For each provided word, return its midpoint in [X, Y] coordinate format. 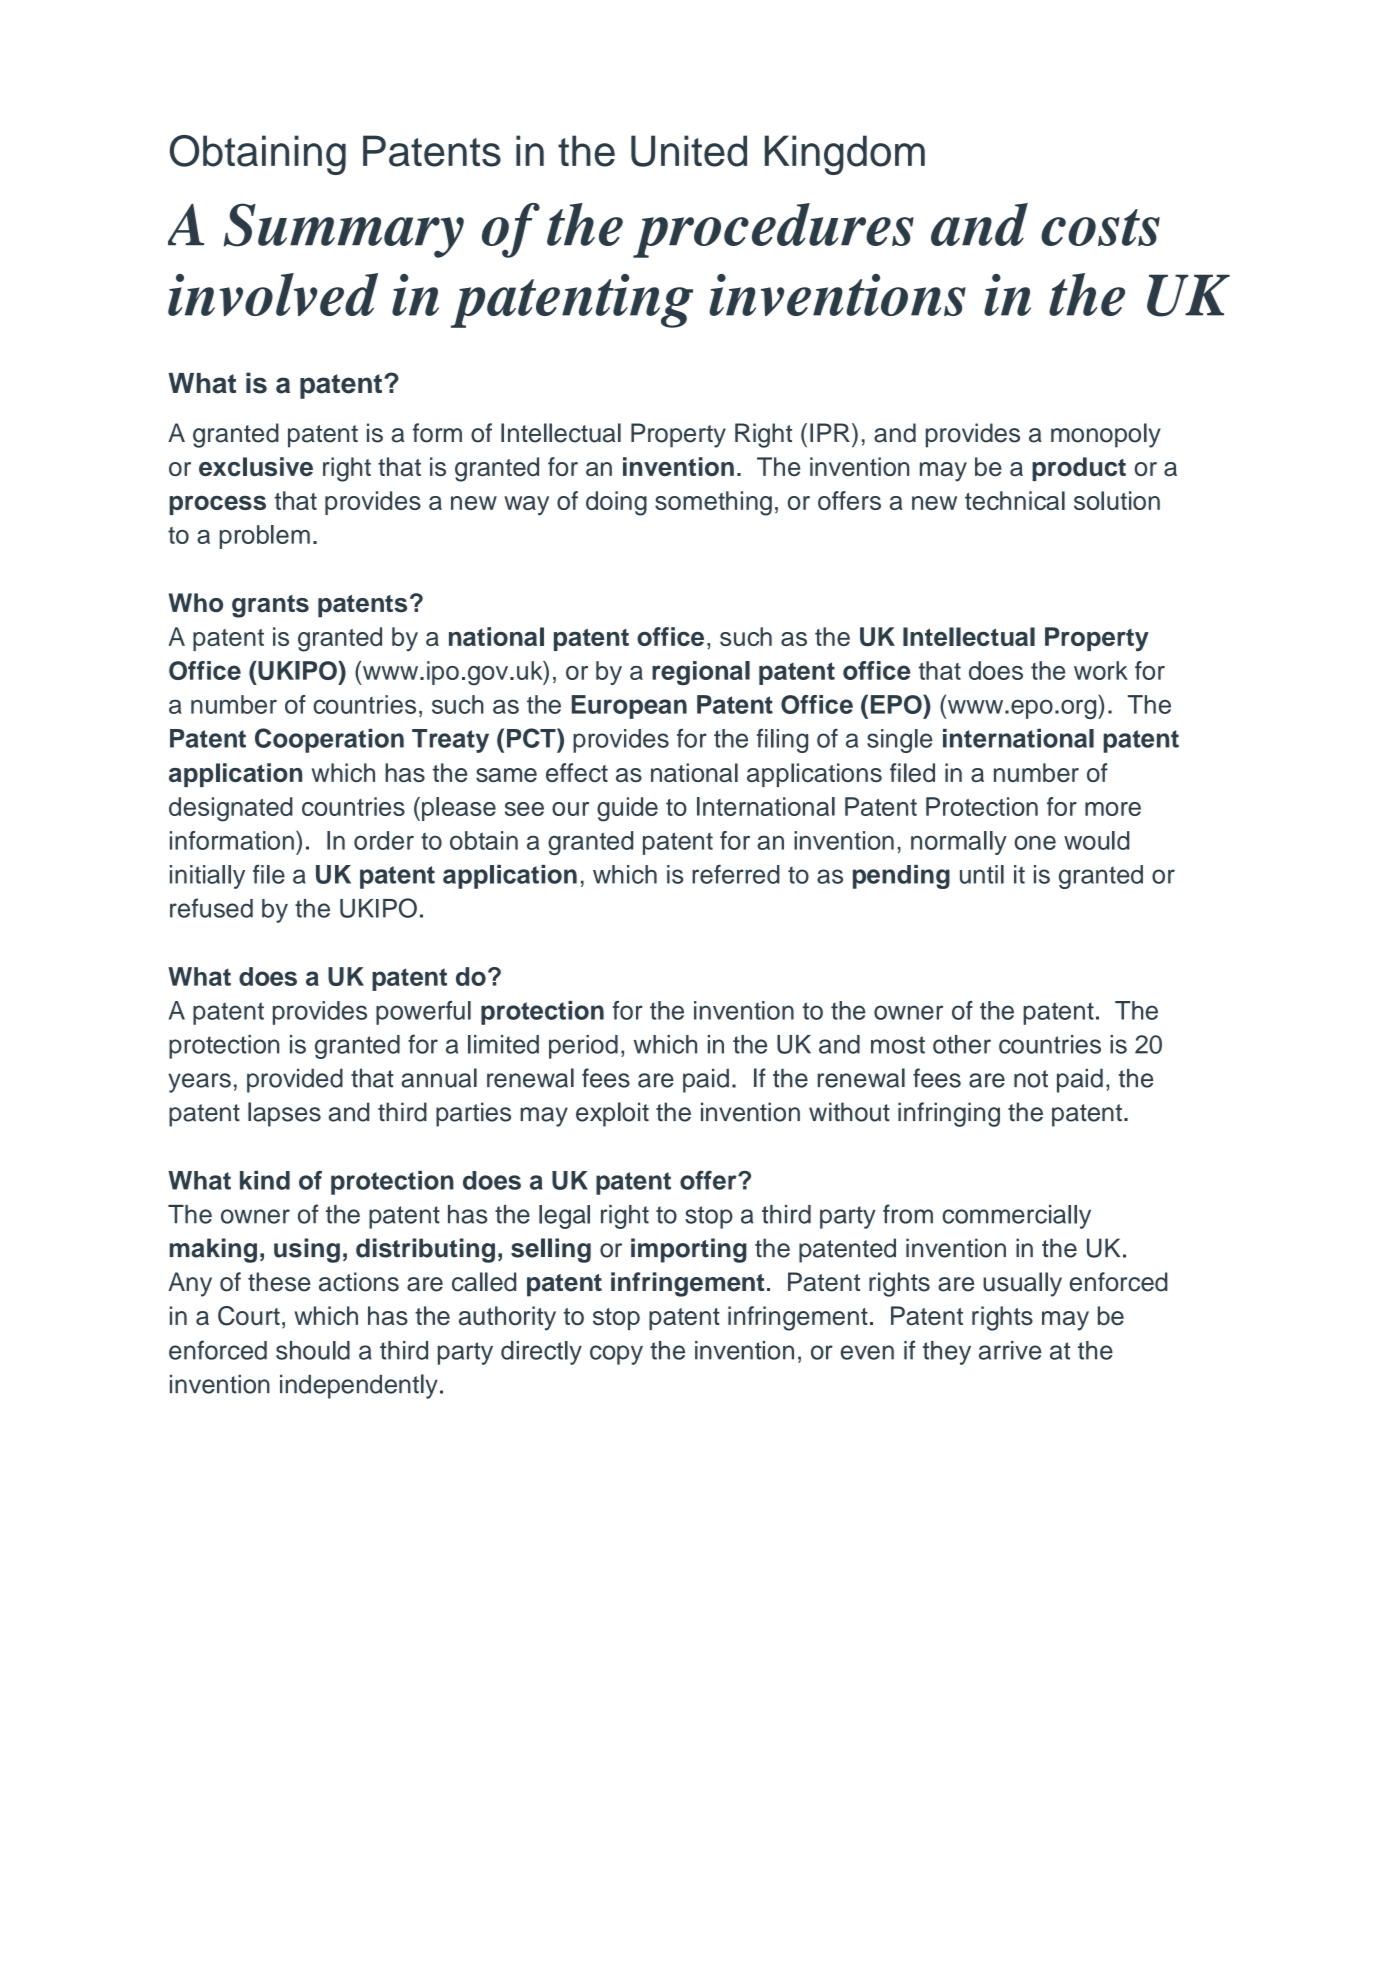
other [962, 1044]
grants [270, 606]
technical [1015, 500]
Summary [344, 230]
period [583, 1047]
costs [1100, 227]
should [313, 1350]
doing [616, 503]
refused [211, 908]
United [689, 151]
